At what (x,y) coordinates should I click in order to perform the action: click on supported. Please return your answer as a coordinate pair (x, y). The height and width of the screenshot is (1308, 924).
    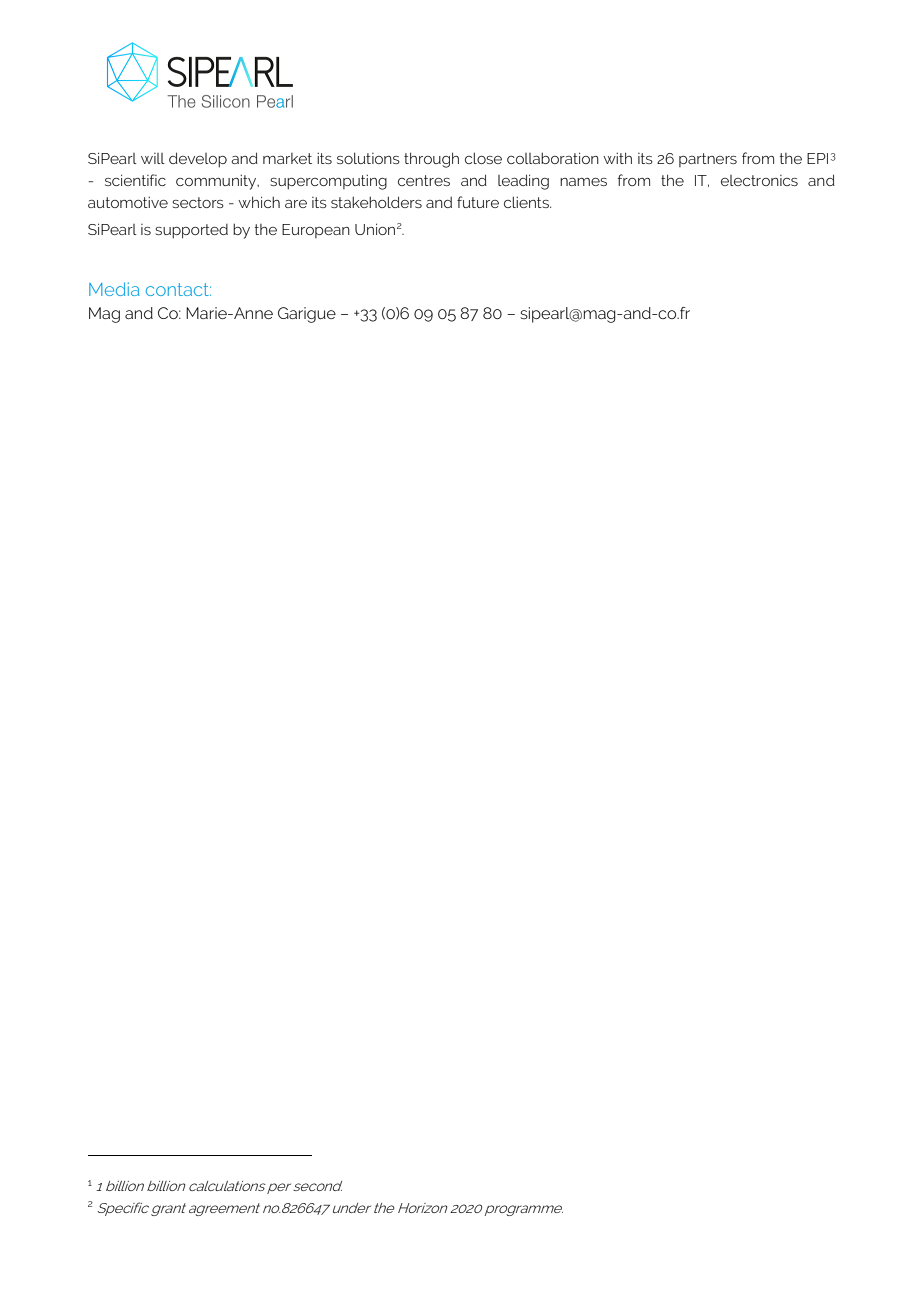
    Looking at the image, I should click on (191, 231).
